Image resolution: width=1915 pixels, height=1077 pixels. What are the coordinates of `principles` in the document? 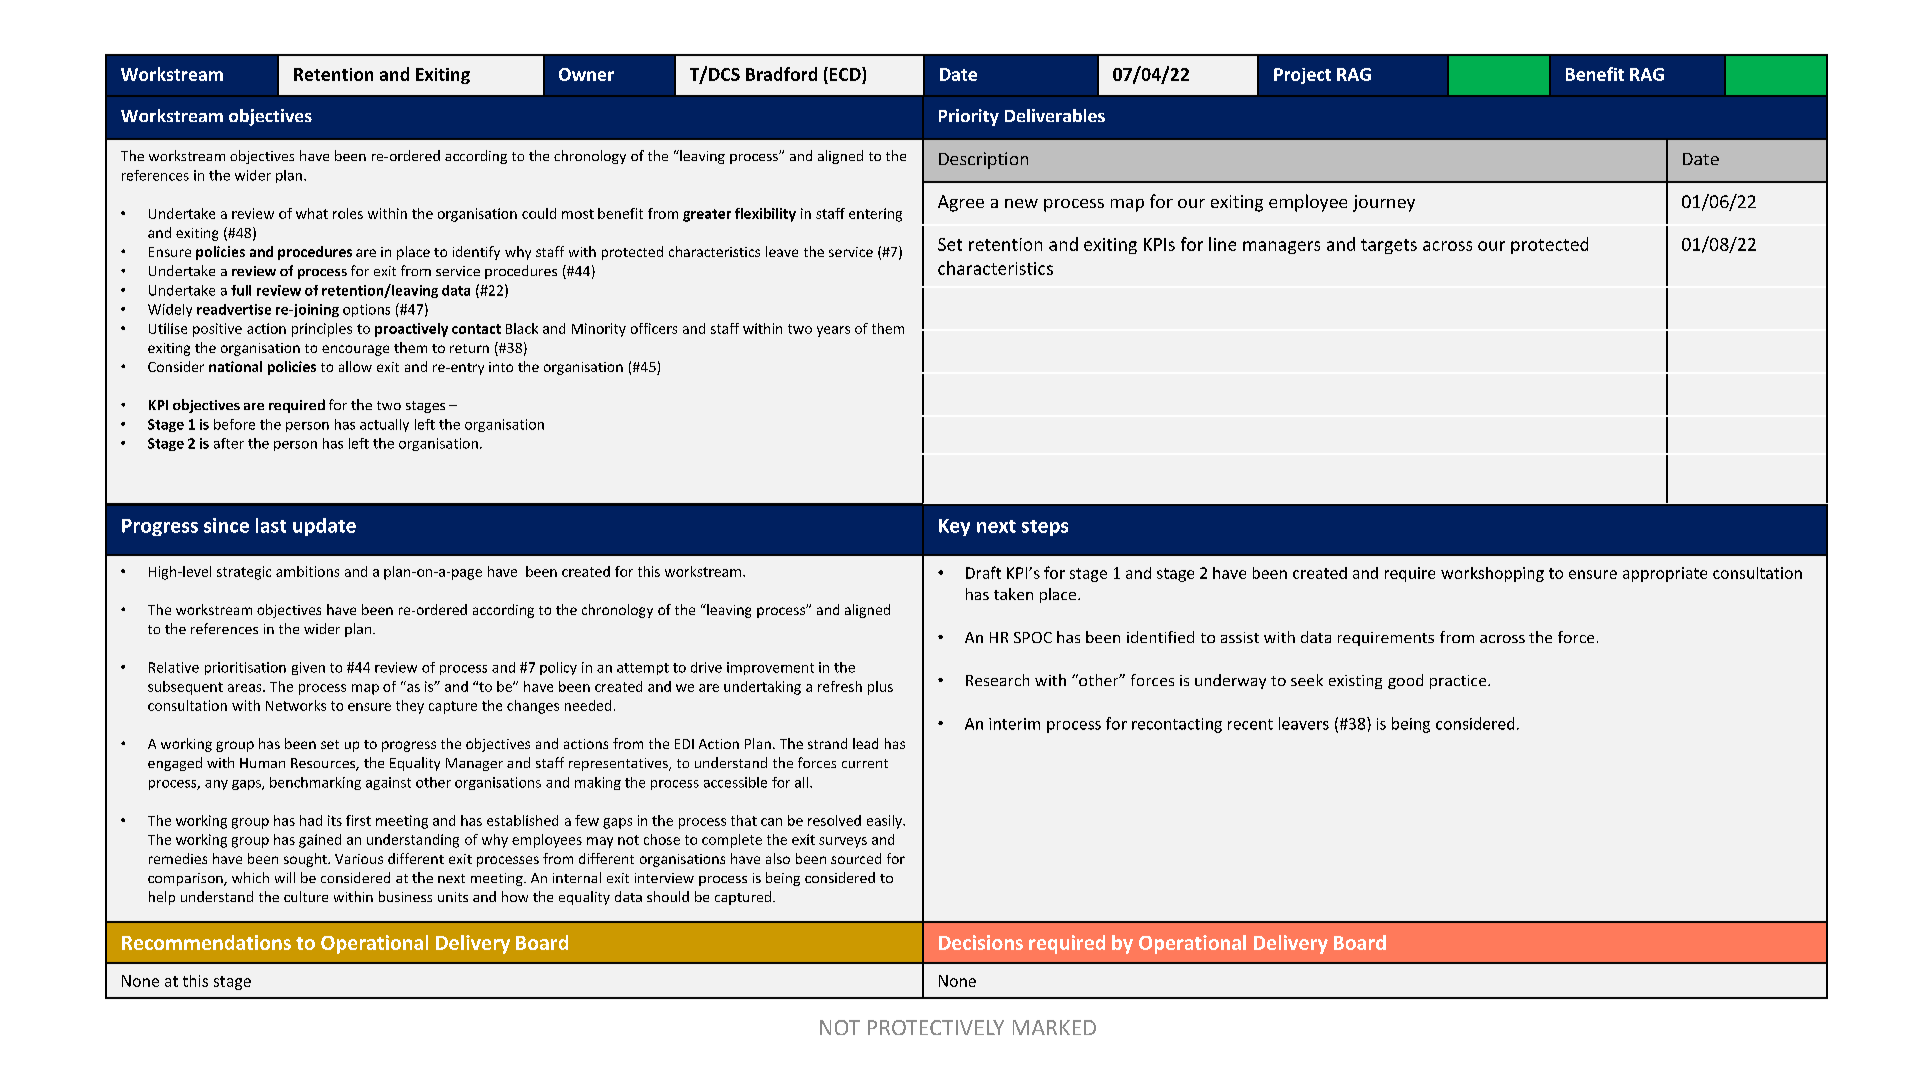 It's located at (322, 330).
